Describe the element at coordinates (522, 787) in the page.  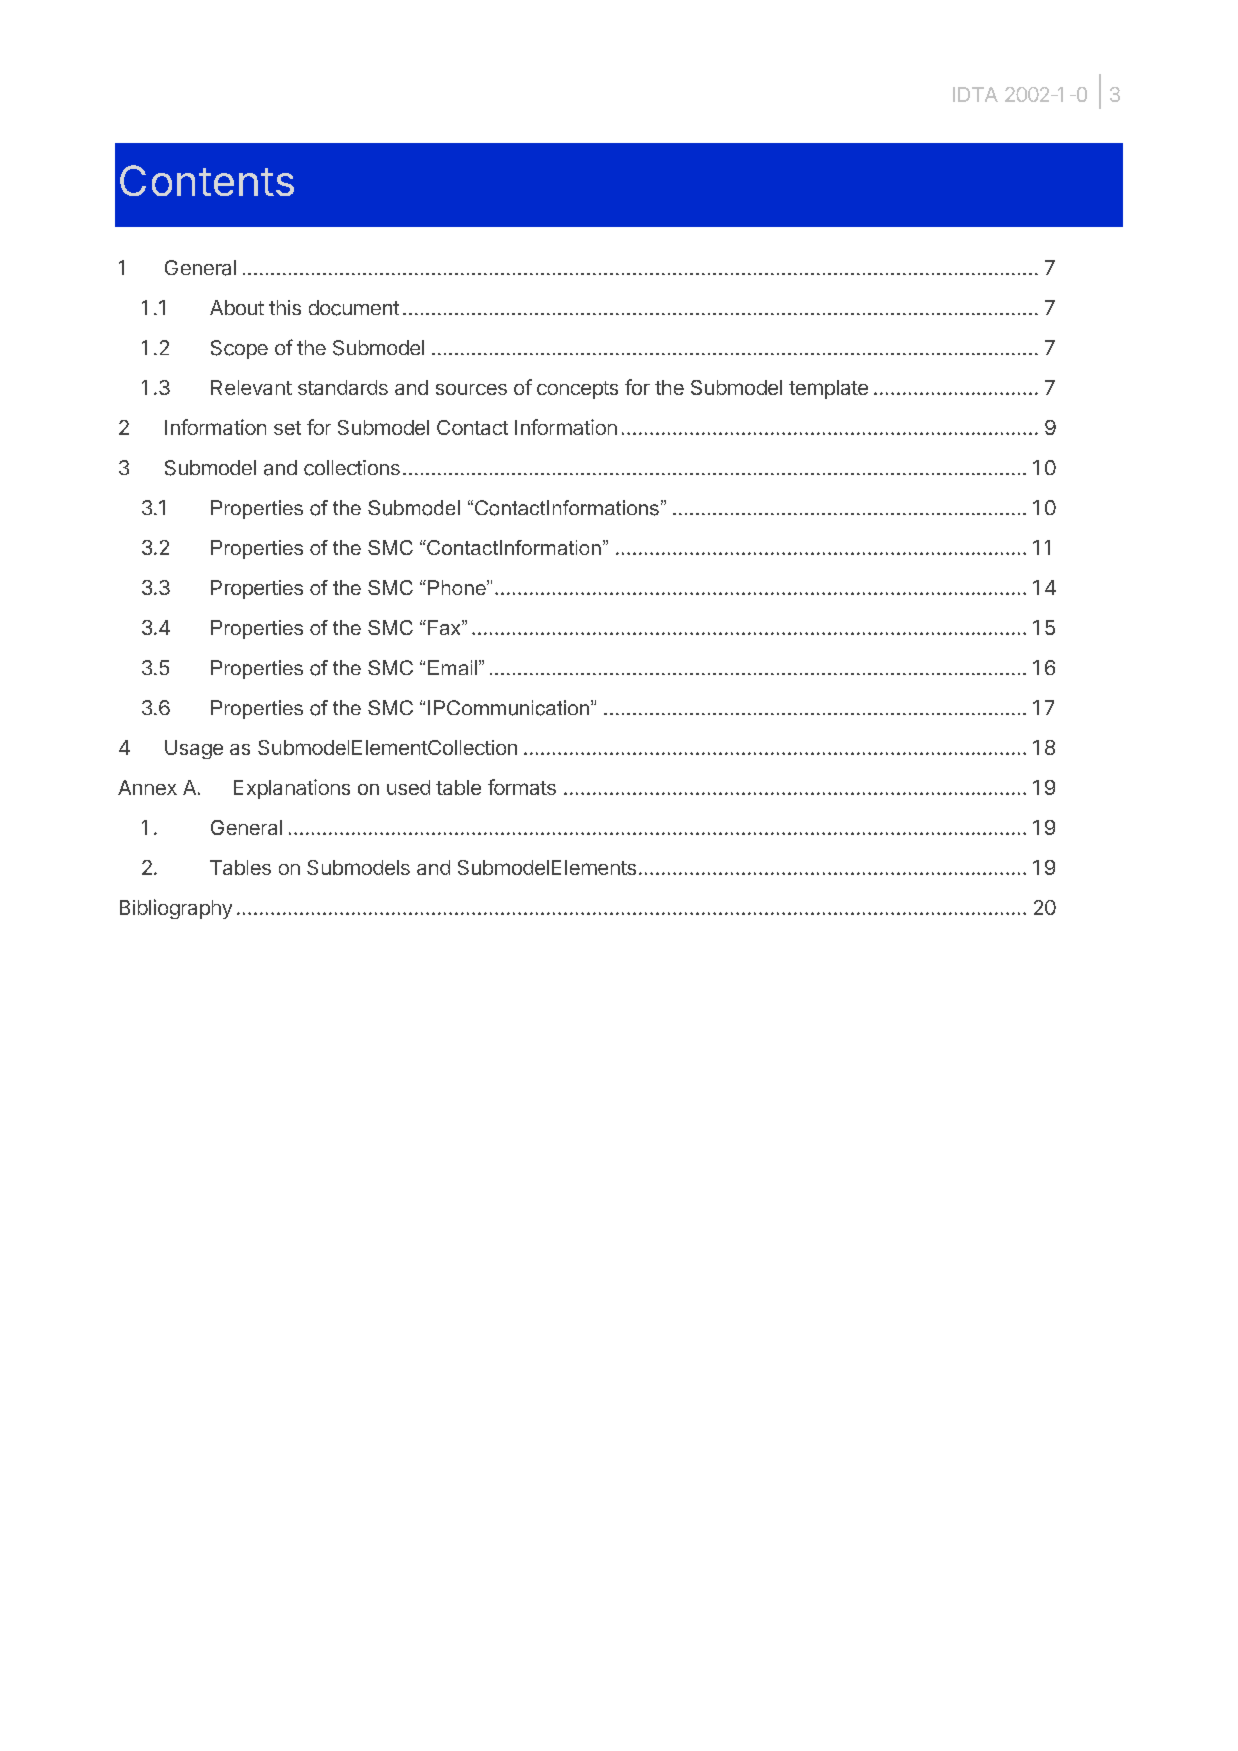
I see `formats` at that location.
